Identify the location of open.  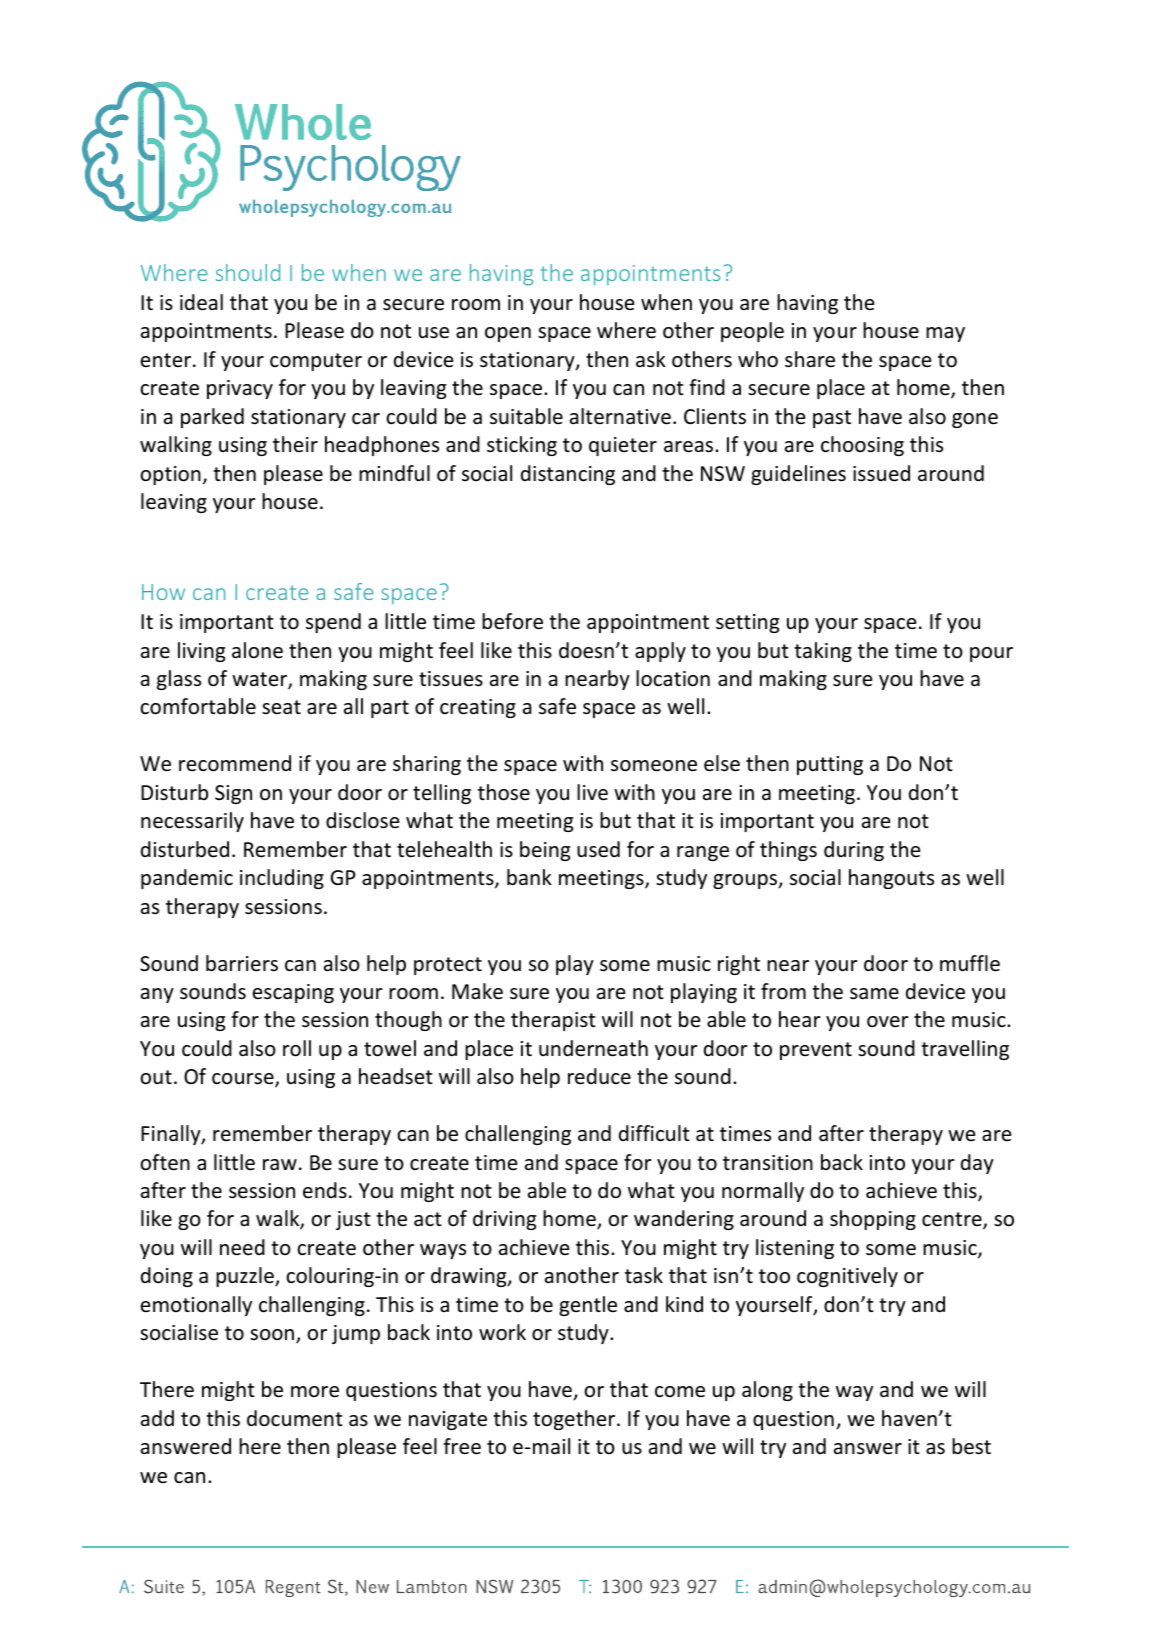
(508, 334).
